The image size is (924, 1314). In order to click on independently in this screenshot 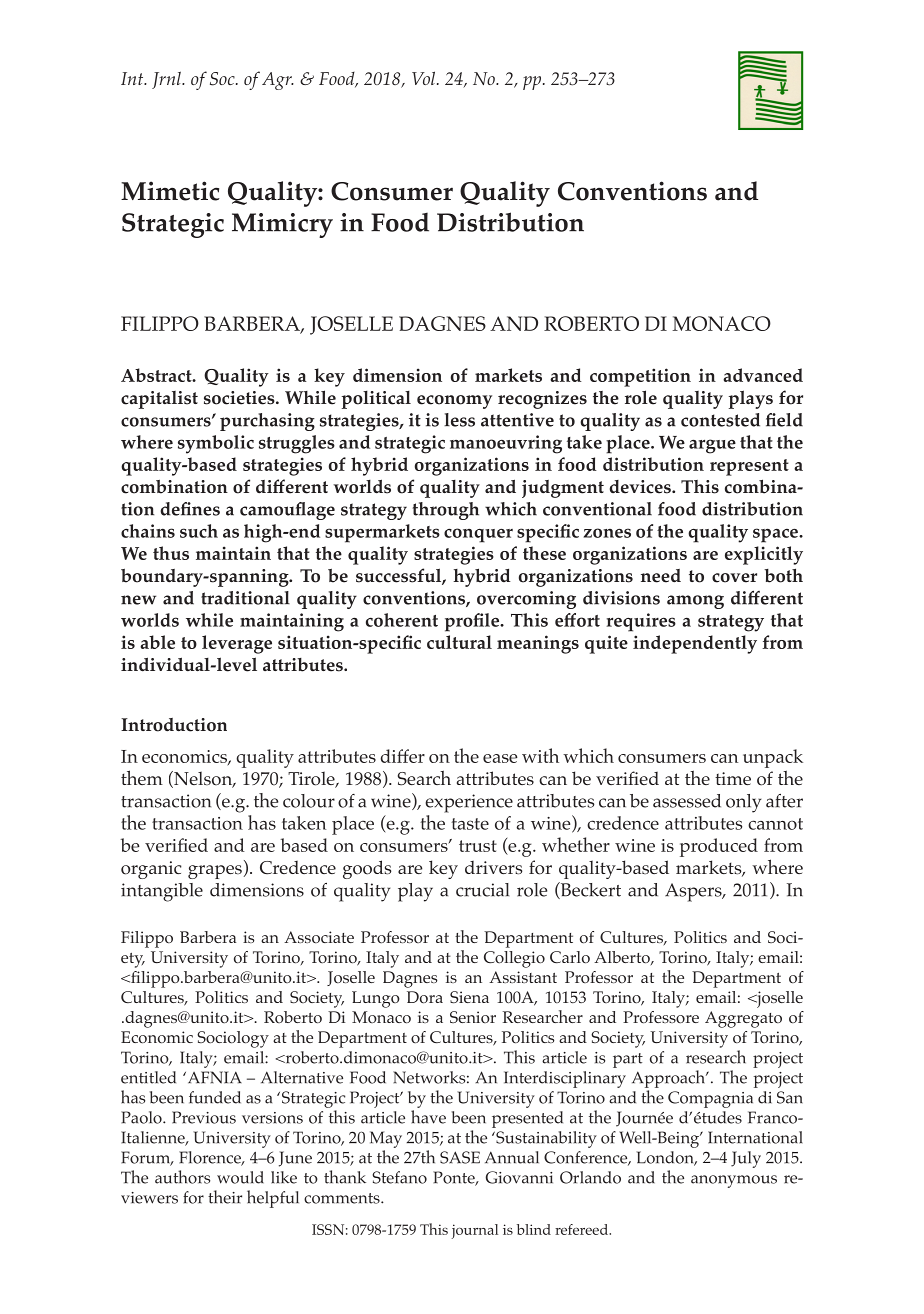, I will do `click(695, 644)`.
